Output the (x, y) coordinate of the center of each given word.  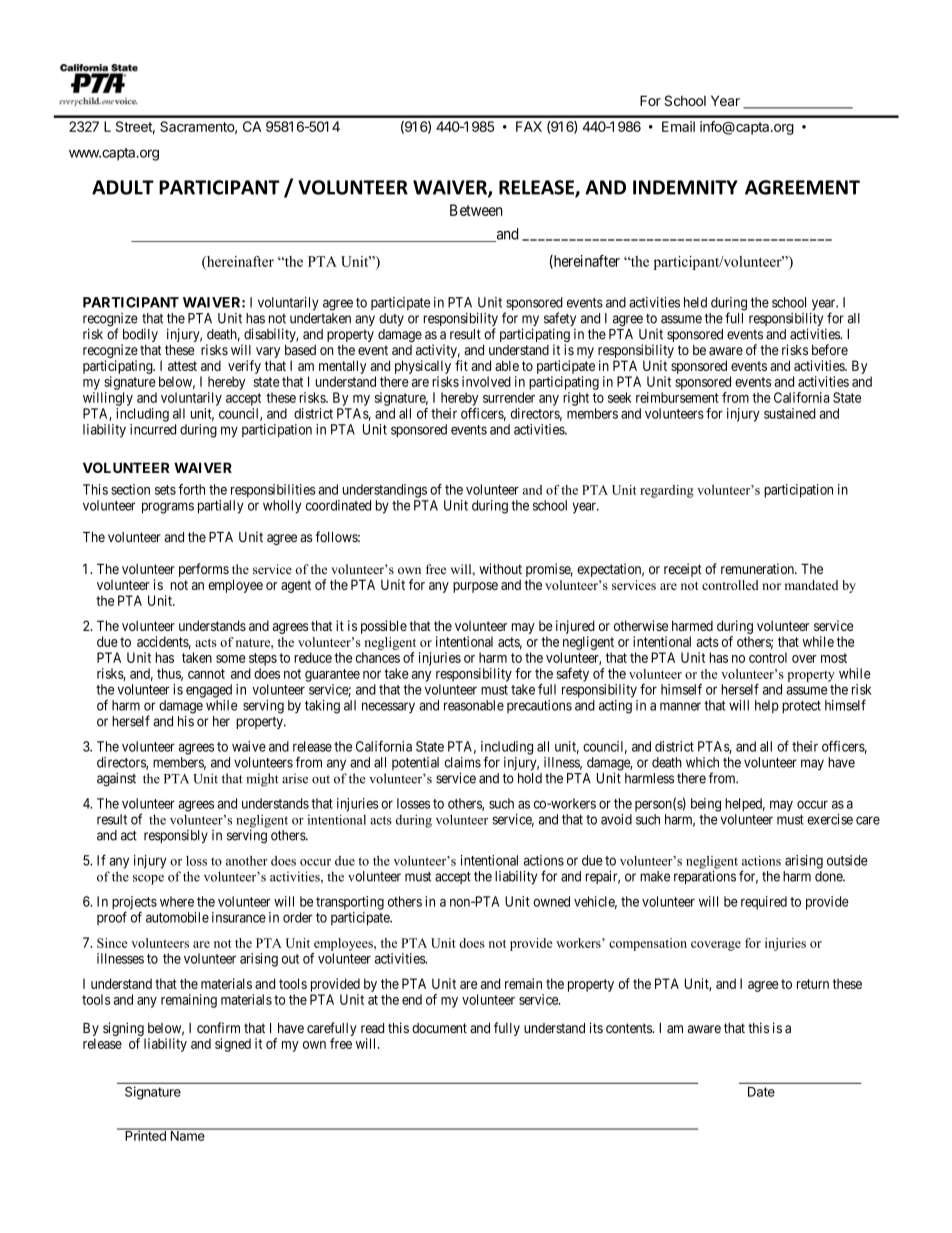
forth (191, 489)
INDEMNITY (685, 187)
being (706, 805)
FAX (529, 126)
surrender (509, 397)
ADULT (123, 187)
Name (187, 1135)
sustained (790, 413)
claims (463, 762)
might (262, 780)
